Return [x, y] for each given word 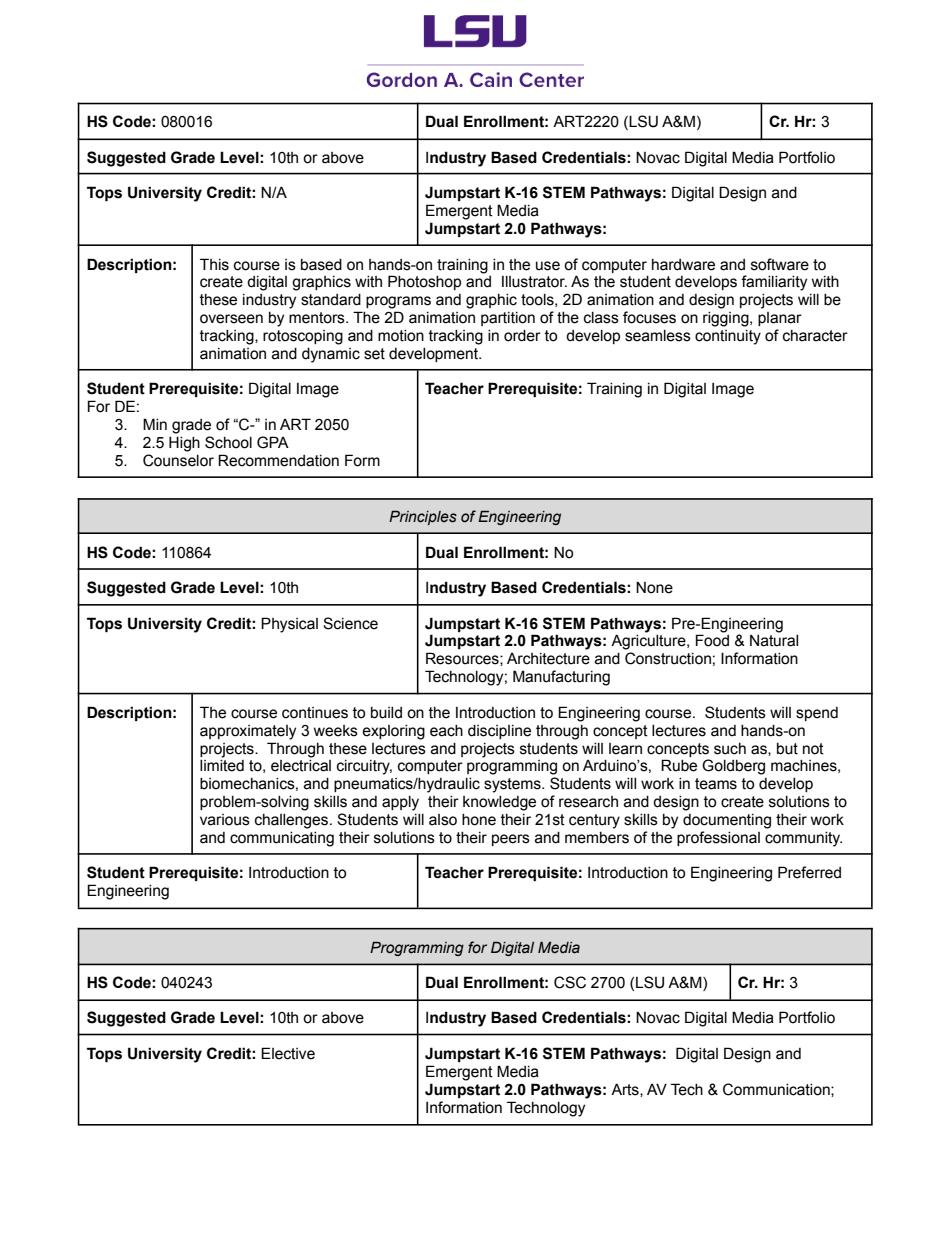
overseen [231, 319]
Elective [288, 1053]
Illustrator [534, 282]
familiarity [774, 283]
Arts [626, 1090]
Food [712, 640]
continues [315, 713]
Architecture [548, 659]
